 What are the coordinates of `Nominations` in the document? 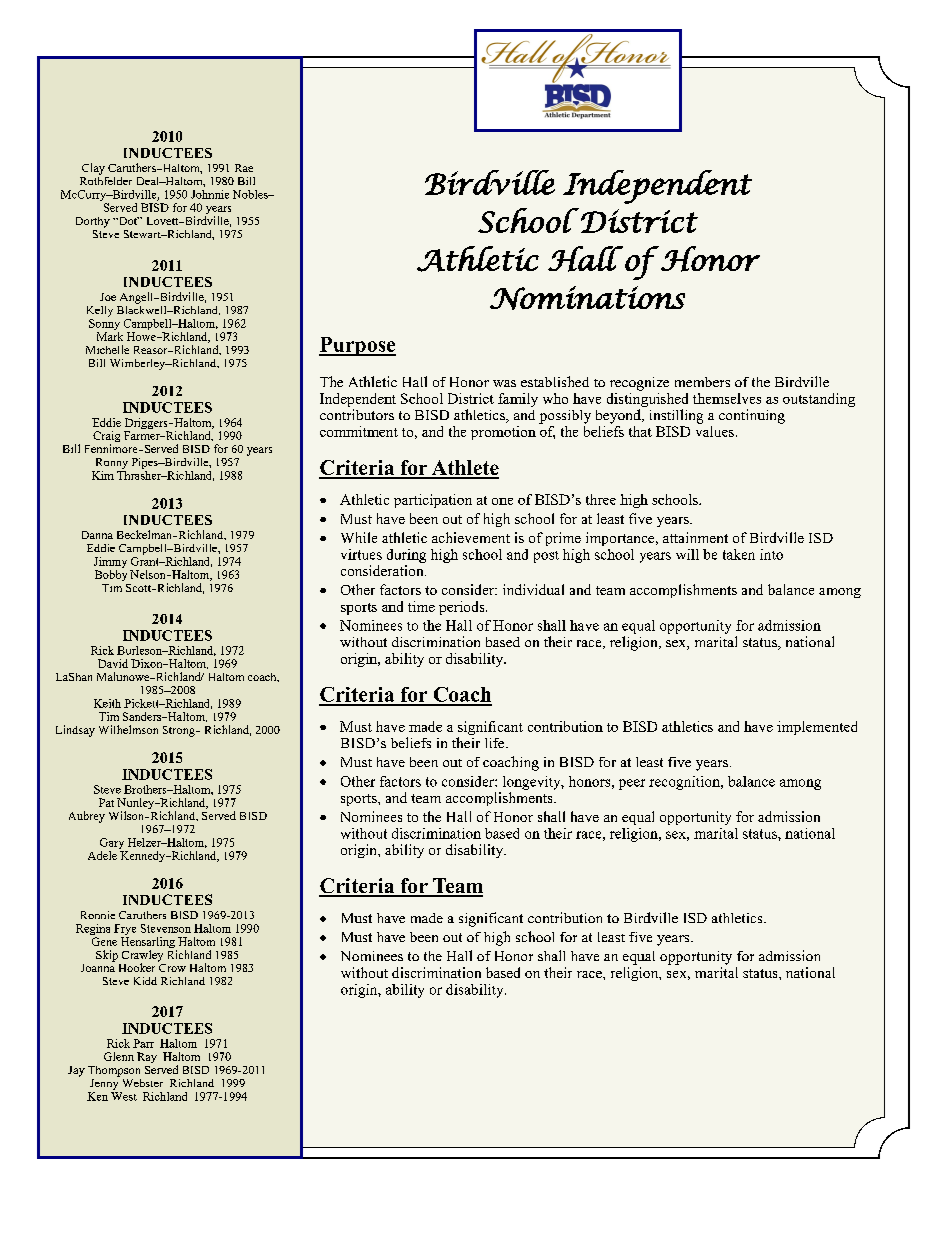 It's located at (587, 298).
